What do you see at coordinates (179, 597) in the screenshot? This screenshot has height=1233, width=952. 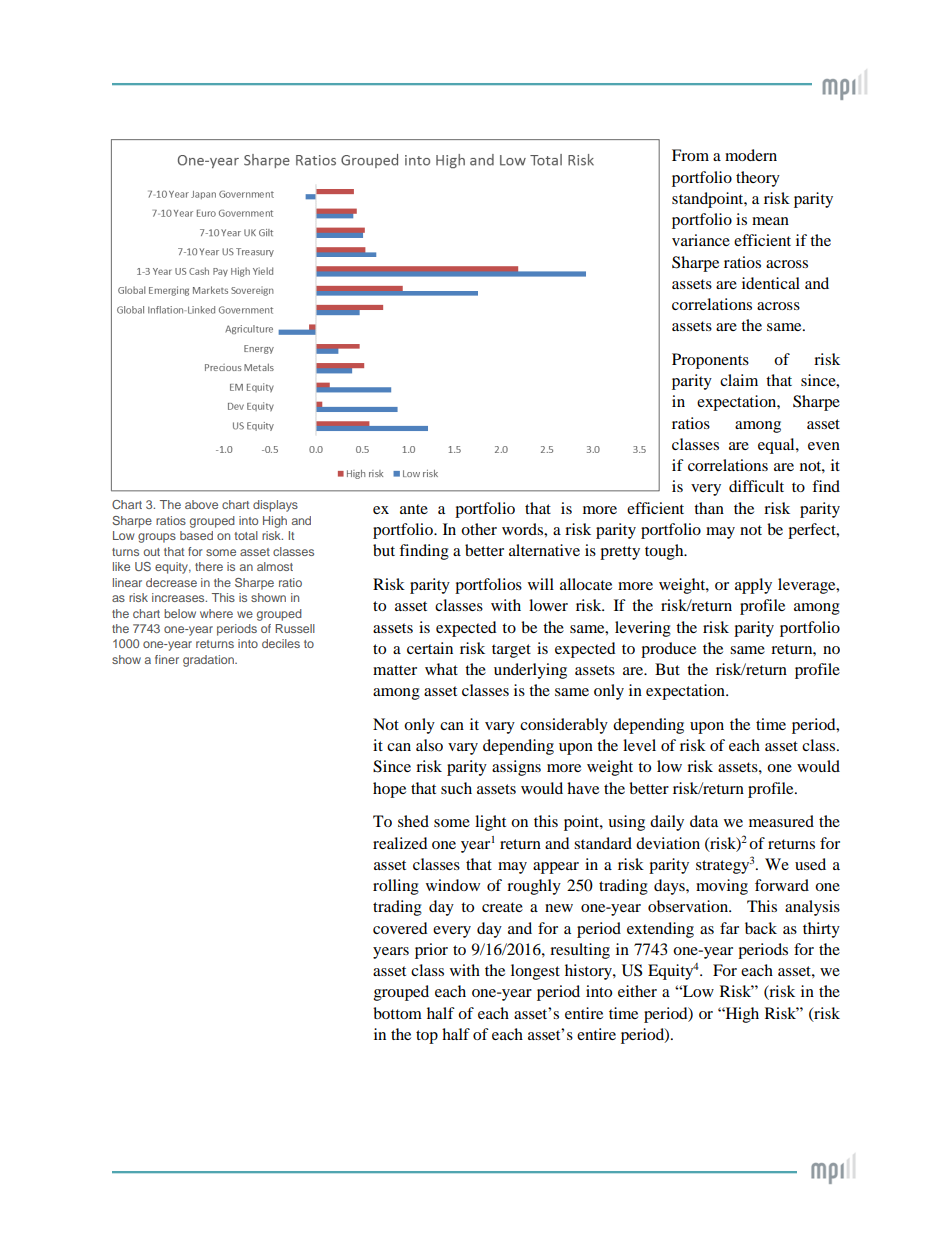 I see `increases` at bounding box center [179, 597].
